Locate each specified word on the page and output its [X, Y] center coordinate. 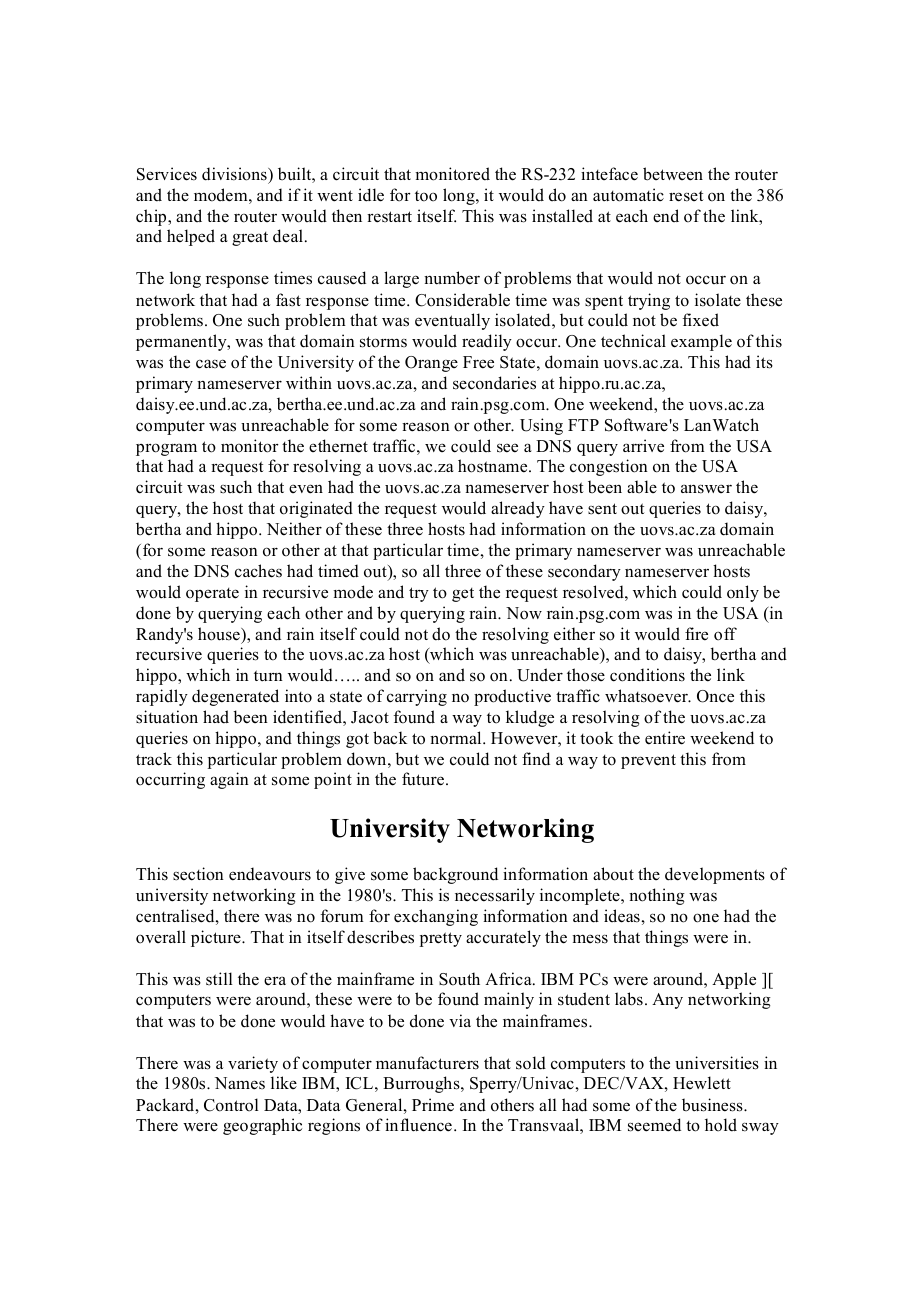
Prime [433, 1105]
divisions [235, 174]
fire [696, 634]
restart [389, 217]
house [220, 634]
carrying [417, 697]
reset [686, 196]
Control [231, 1105]
